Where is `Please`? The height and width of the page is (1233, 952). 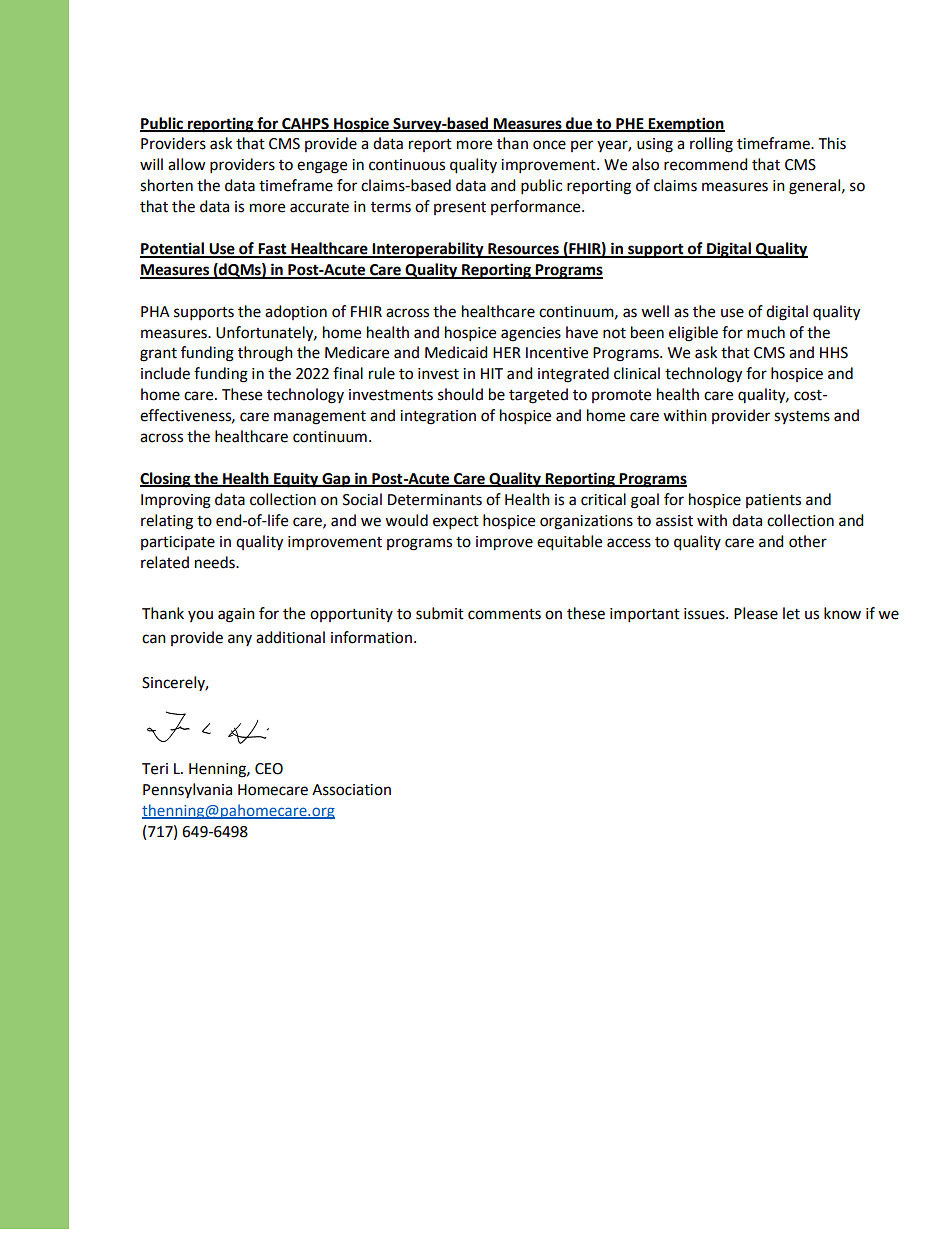 Please is located at coordinates (756, 613).
